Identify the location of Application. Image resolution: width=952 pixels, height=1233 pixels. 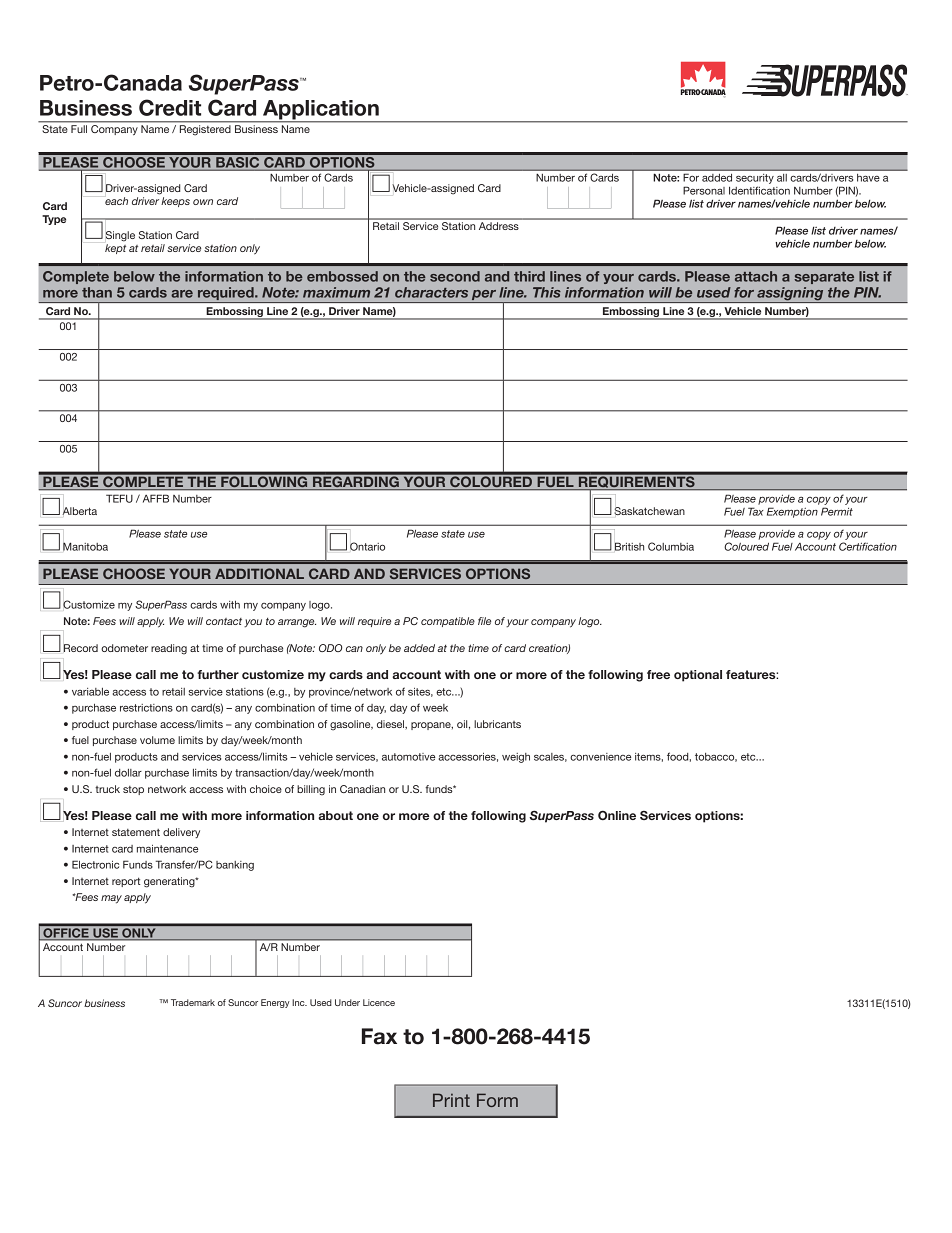
(321, 111).
